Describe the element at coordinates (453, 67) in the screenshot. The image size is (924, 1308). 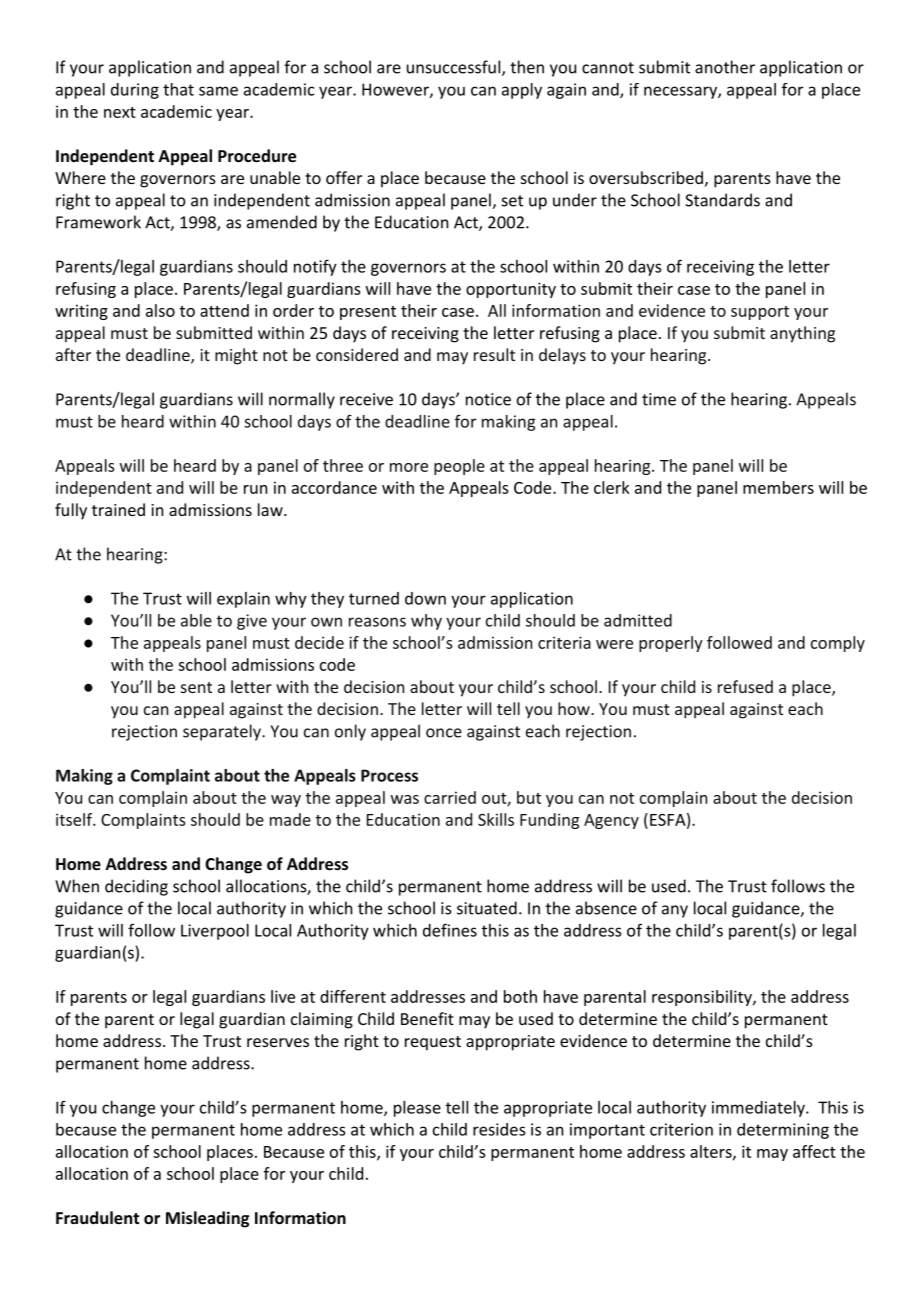
I see `unsuccessful` at that location.
